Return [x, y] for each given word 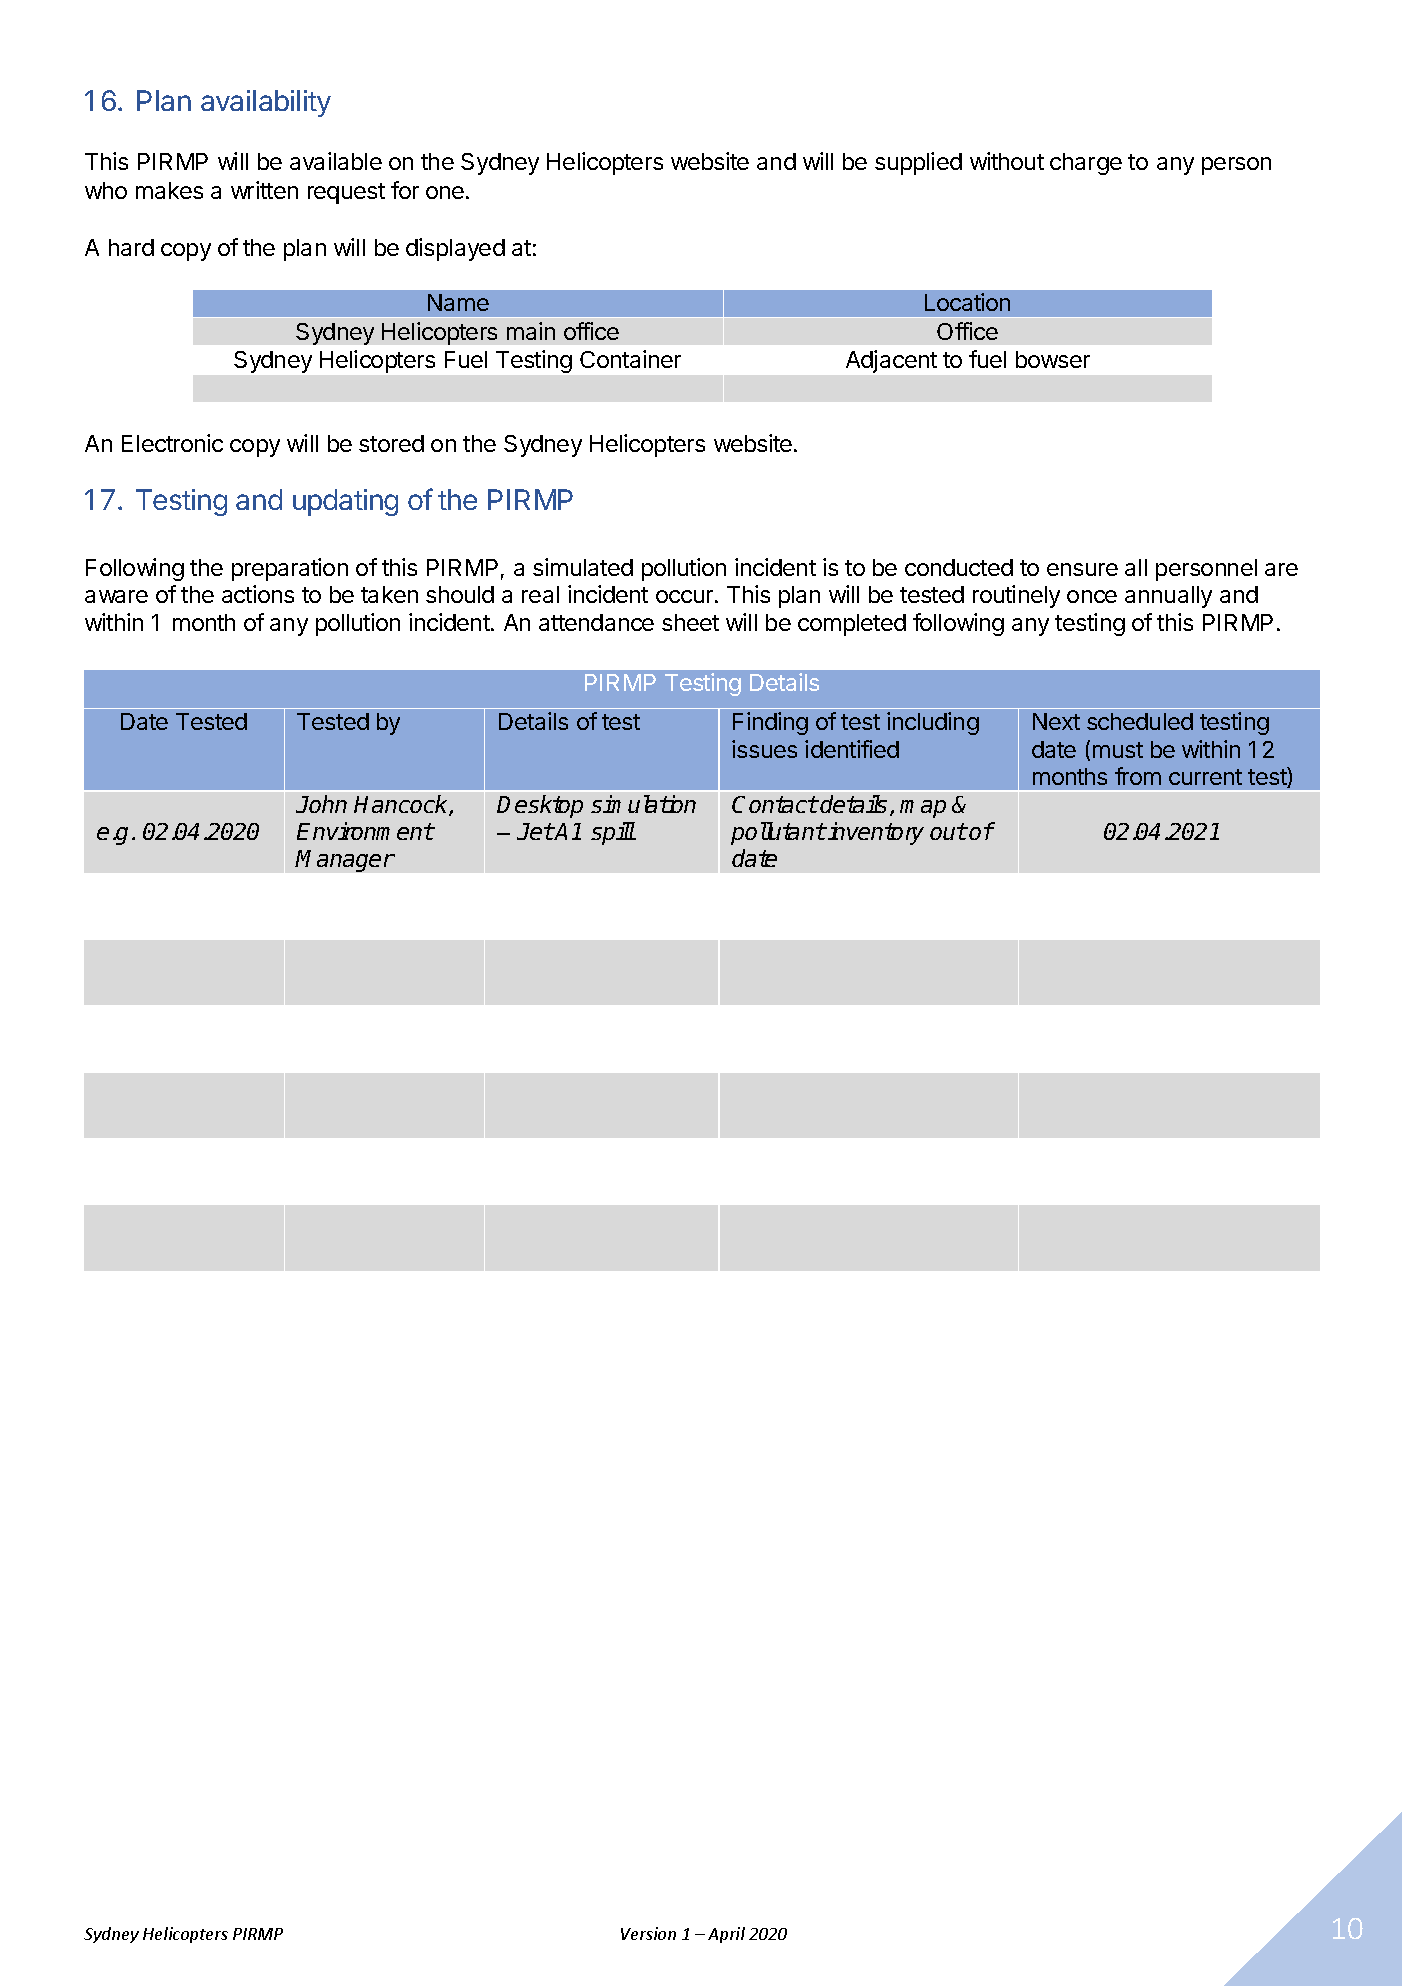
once [1092, 596]
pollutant [778, 833]
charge [1086, 164]
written [264, 190]
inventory [875, 833]
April [726, 1935]
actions [258, 594]
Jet [535, 831]
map [923, 809]
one [445, 192]
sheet [690, 622]
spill [613, 833]
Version [648, 1933]
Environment [365, 831]
